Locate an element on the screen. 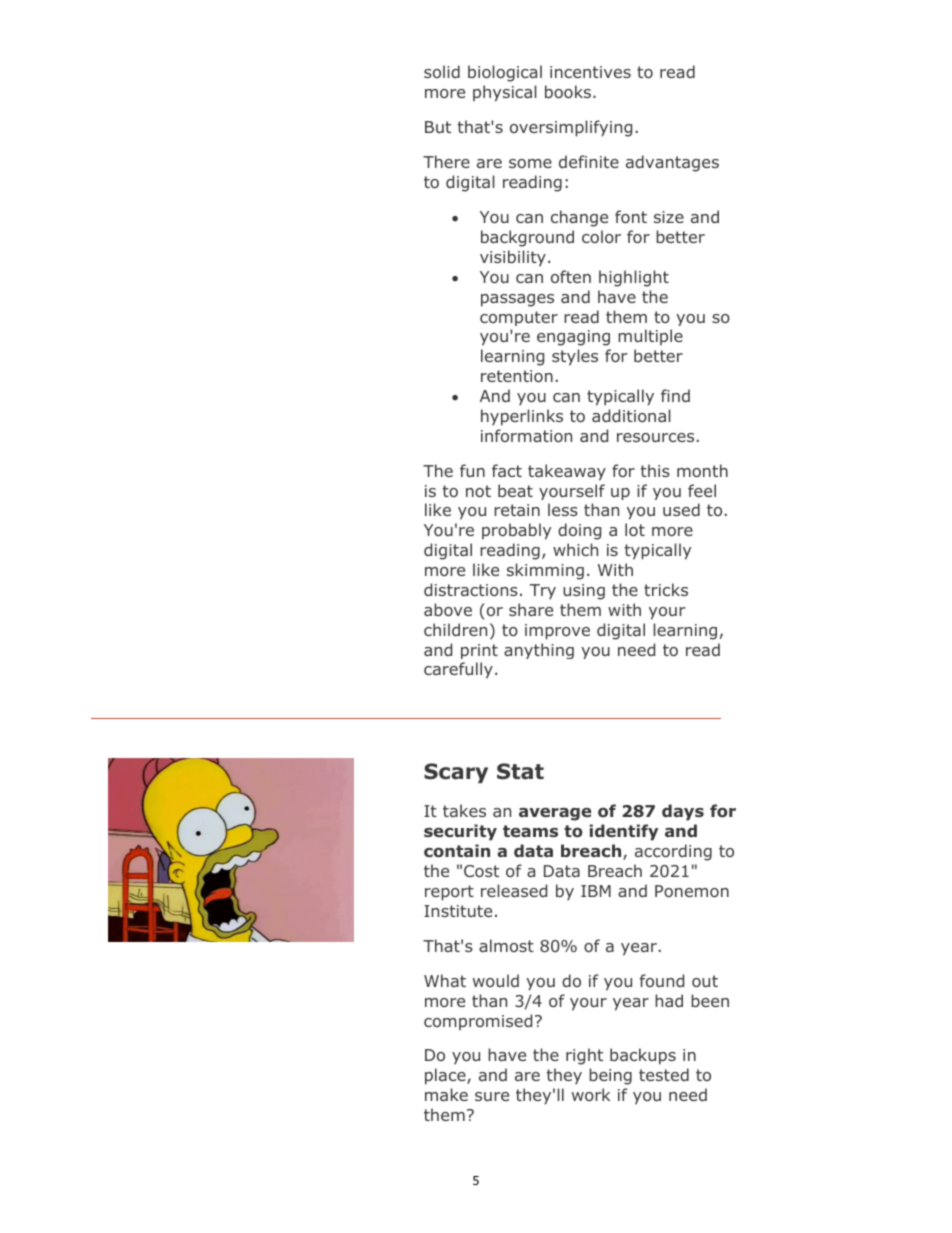 This screenshot has height=1233, width=952. books is located at coordinates (569, 91).
